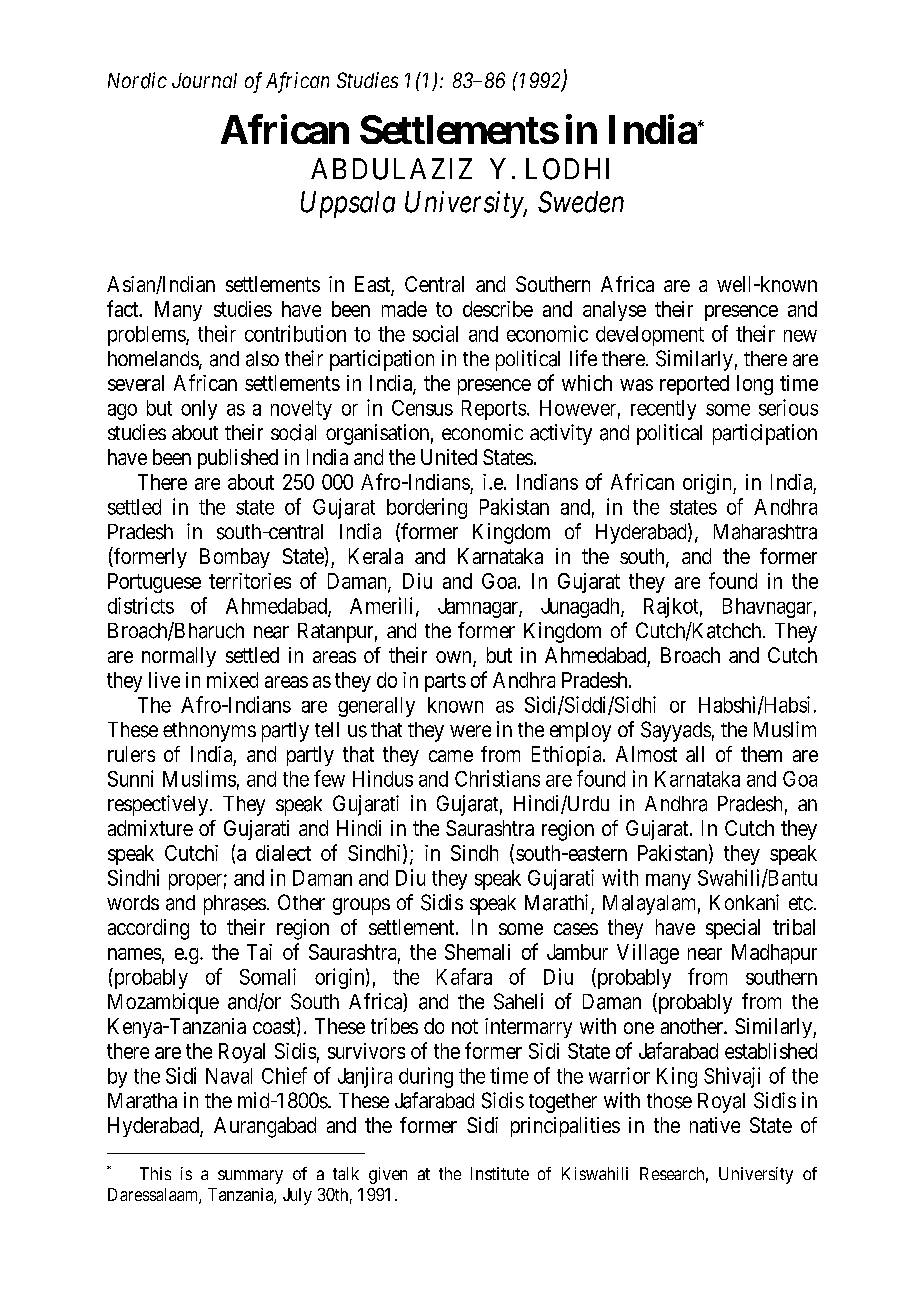 The height and width of the screenshot is (1307, 924). Describe the element at coordinates (567, 169) in the screenshot. I see `LODHI` at that location.
